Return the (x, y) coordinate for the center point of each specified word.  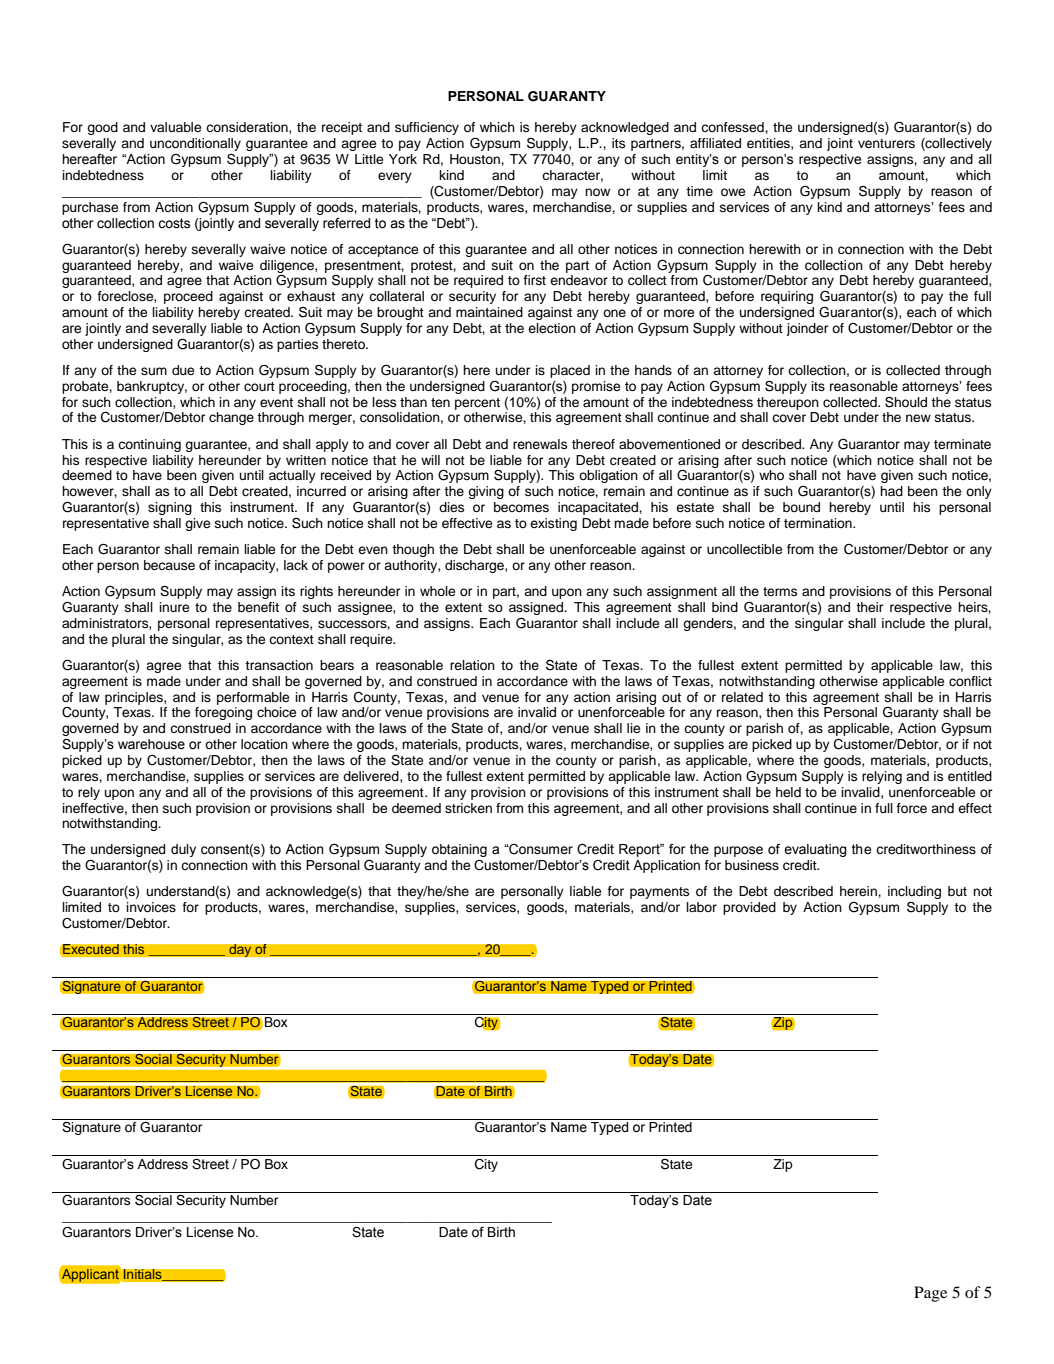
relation (472, 665)
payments (659, 893)
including (914, 892)
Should (906, 402)
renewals (540, 444)
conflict (970, 681)
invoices (151, 907)
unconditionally (195, 144)
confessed (733, 127)
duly (183, 850)
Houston (476, 159)
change (231, 418)
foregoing (223, 713)
